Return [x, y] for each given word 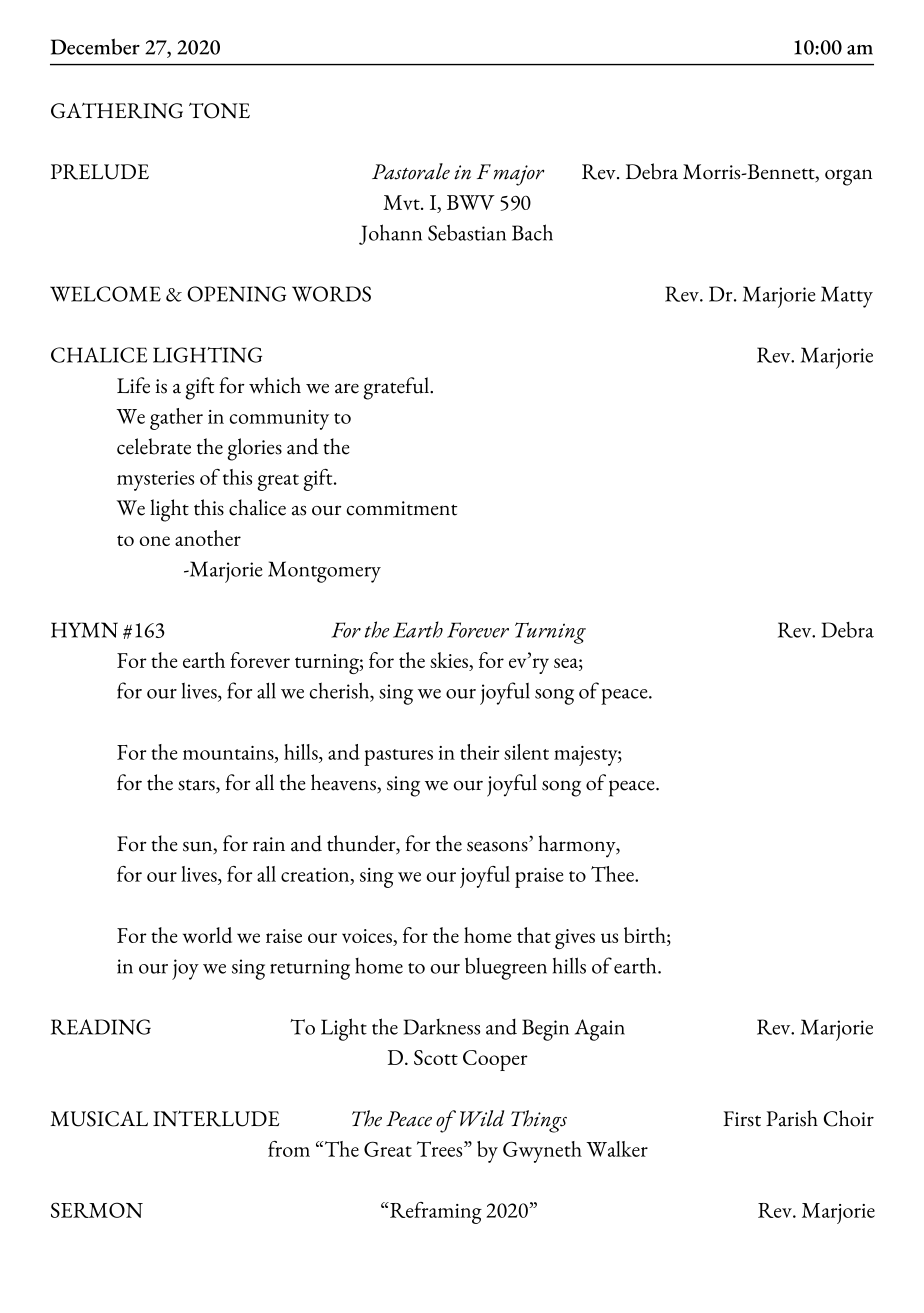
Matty [847, 297]
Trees [441, 1149]
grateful [397, 388]
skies [450, 661]
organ [848, 177]
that [534, 935]
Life [133, 385]
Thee [613, 874]
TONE [219, 110]
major [519, 175]
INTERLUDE [216, 1118]
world [207, 935]
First [742, 1119]
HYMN [84, 630]
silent [526, 752]
